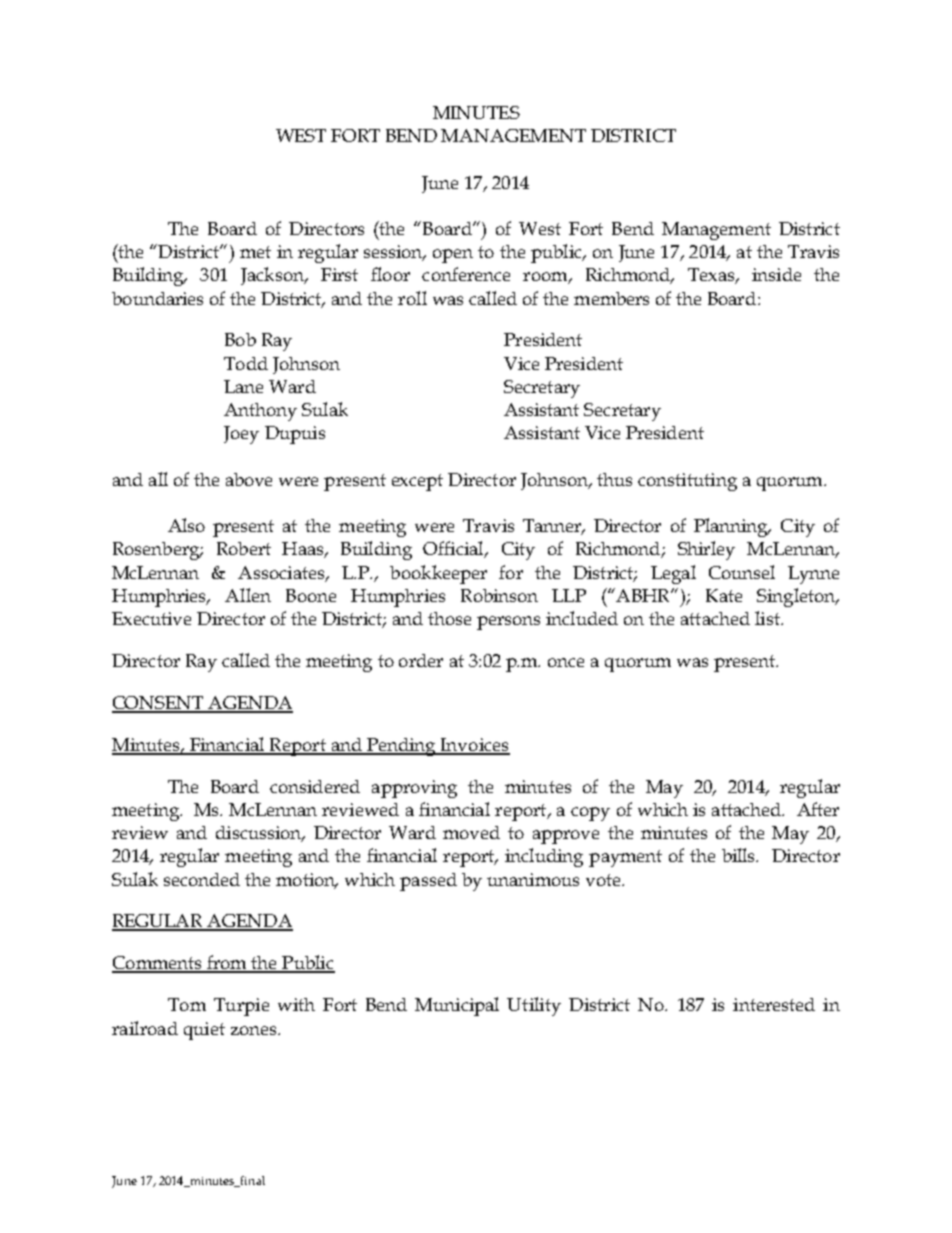 The height and width of the image is (1233, 952). Describe the element at coordinates (249, 479) in the image. I see `above` at that location.
